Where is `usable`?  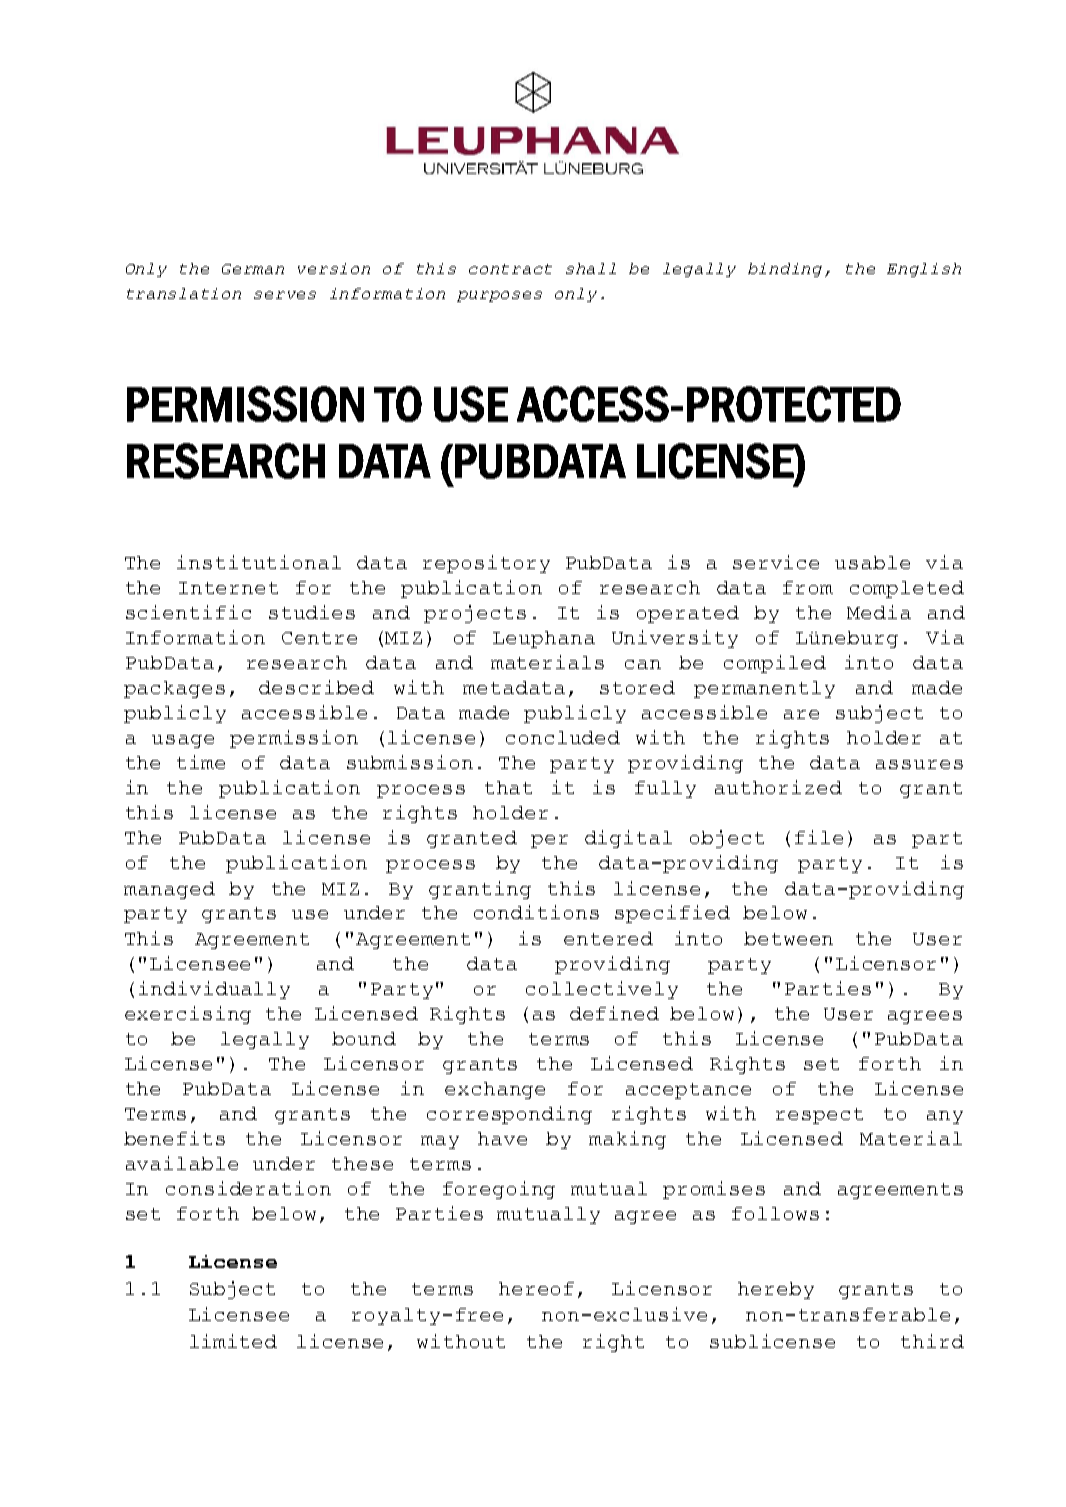 usable is located at coordinates (872, 562).
